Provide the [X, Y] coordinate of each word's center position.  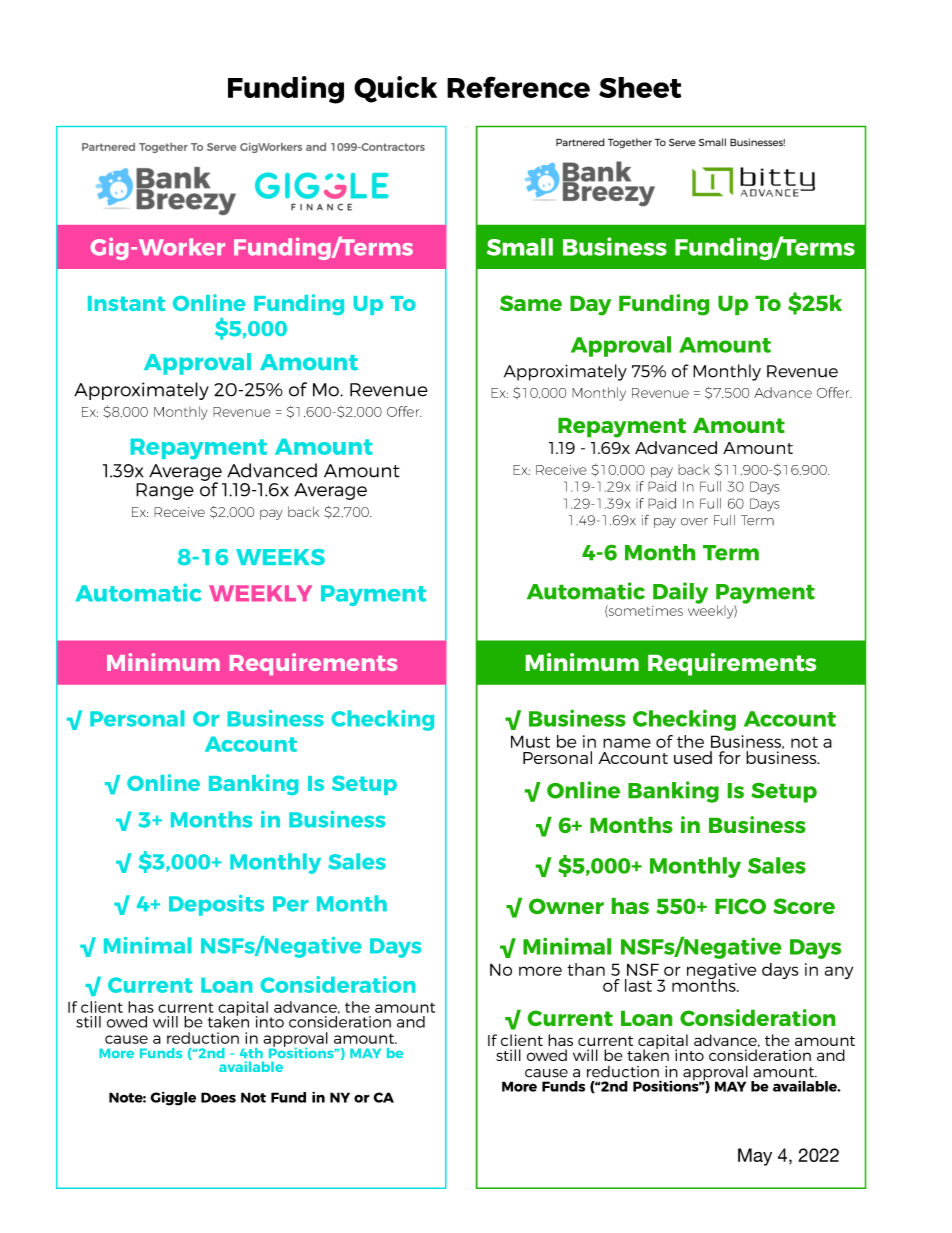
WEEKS [280, 557]
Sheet [640, 87]
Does [218, 1097]
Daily [680, 593]
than [586, 969]
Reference [518, 87]
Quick [395, 89]
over [694, 522]
